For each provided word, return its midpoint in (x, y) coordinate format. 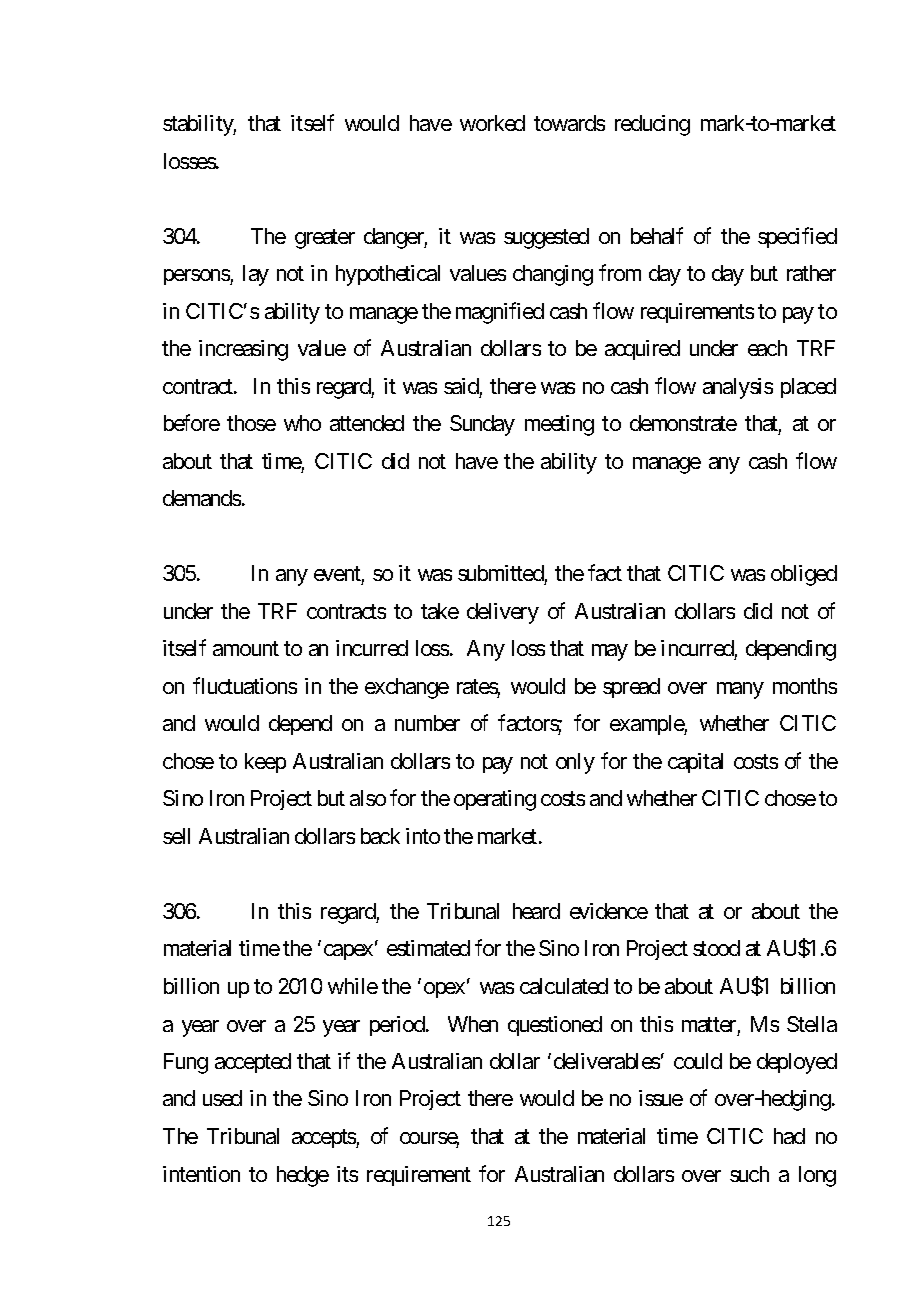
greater (325, 239)
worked (492, 123)
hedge (303, 1176)
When (473, 1024)
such (749, 1174)
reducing (652, 125)
